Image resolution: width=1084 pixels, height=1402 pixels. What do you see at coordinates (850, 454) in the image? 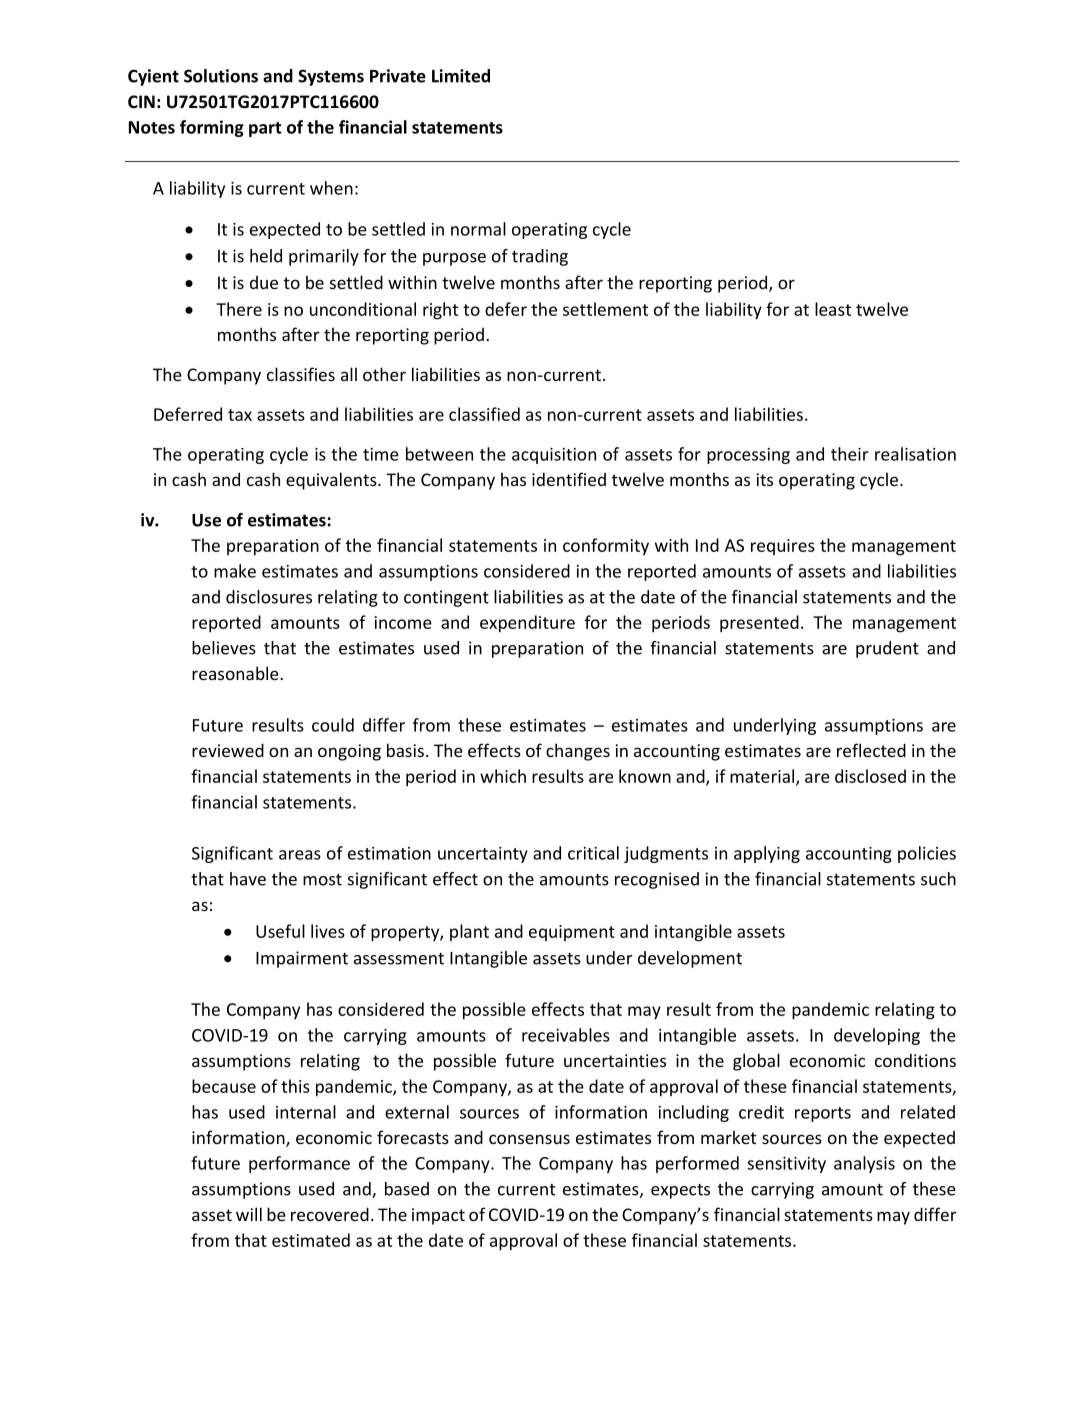
I see `their` at bounding box center [850, 454].
